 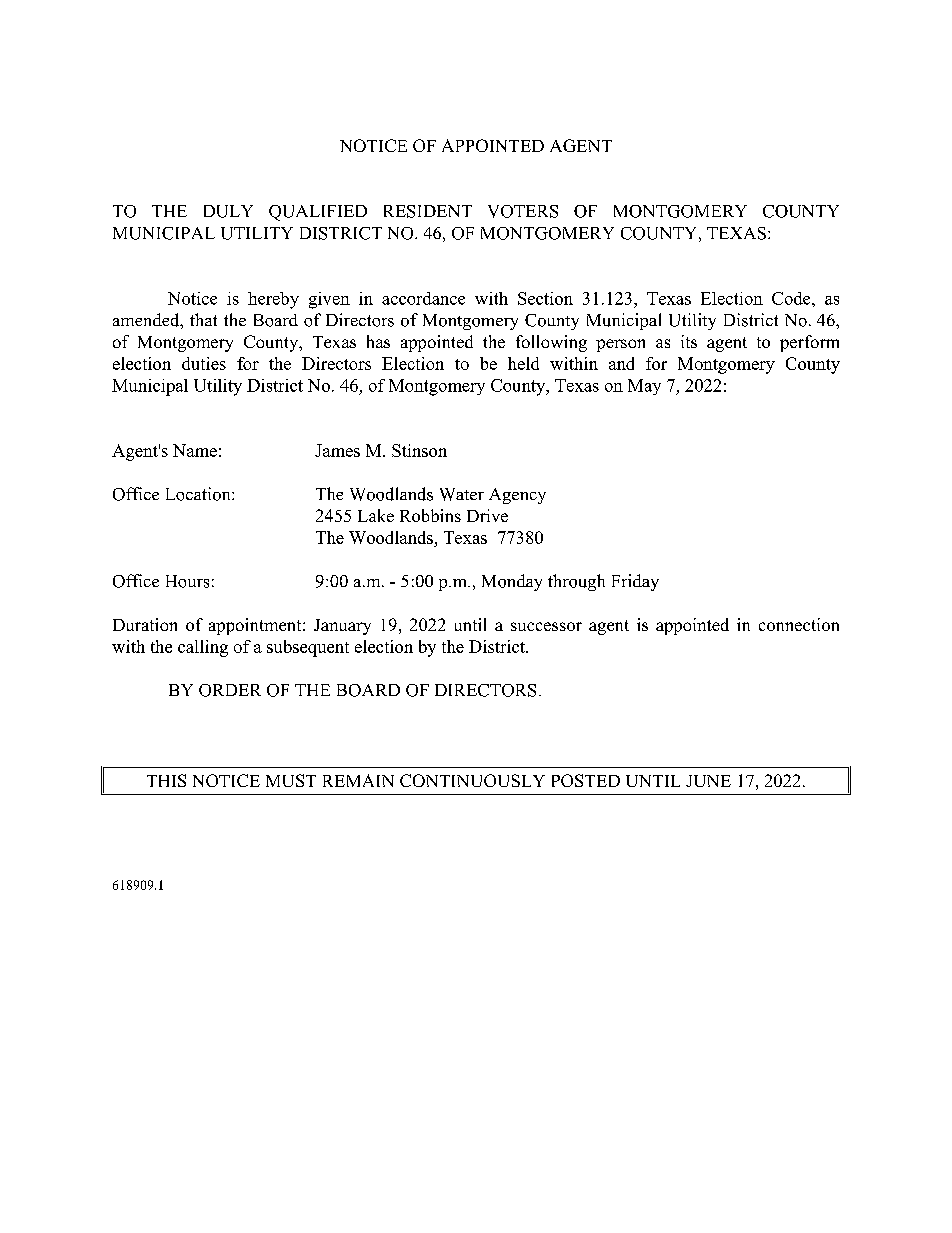 I want to click on Monday, so click(x=512, y=582).
